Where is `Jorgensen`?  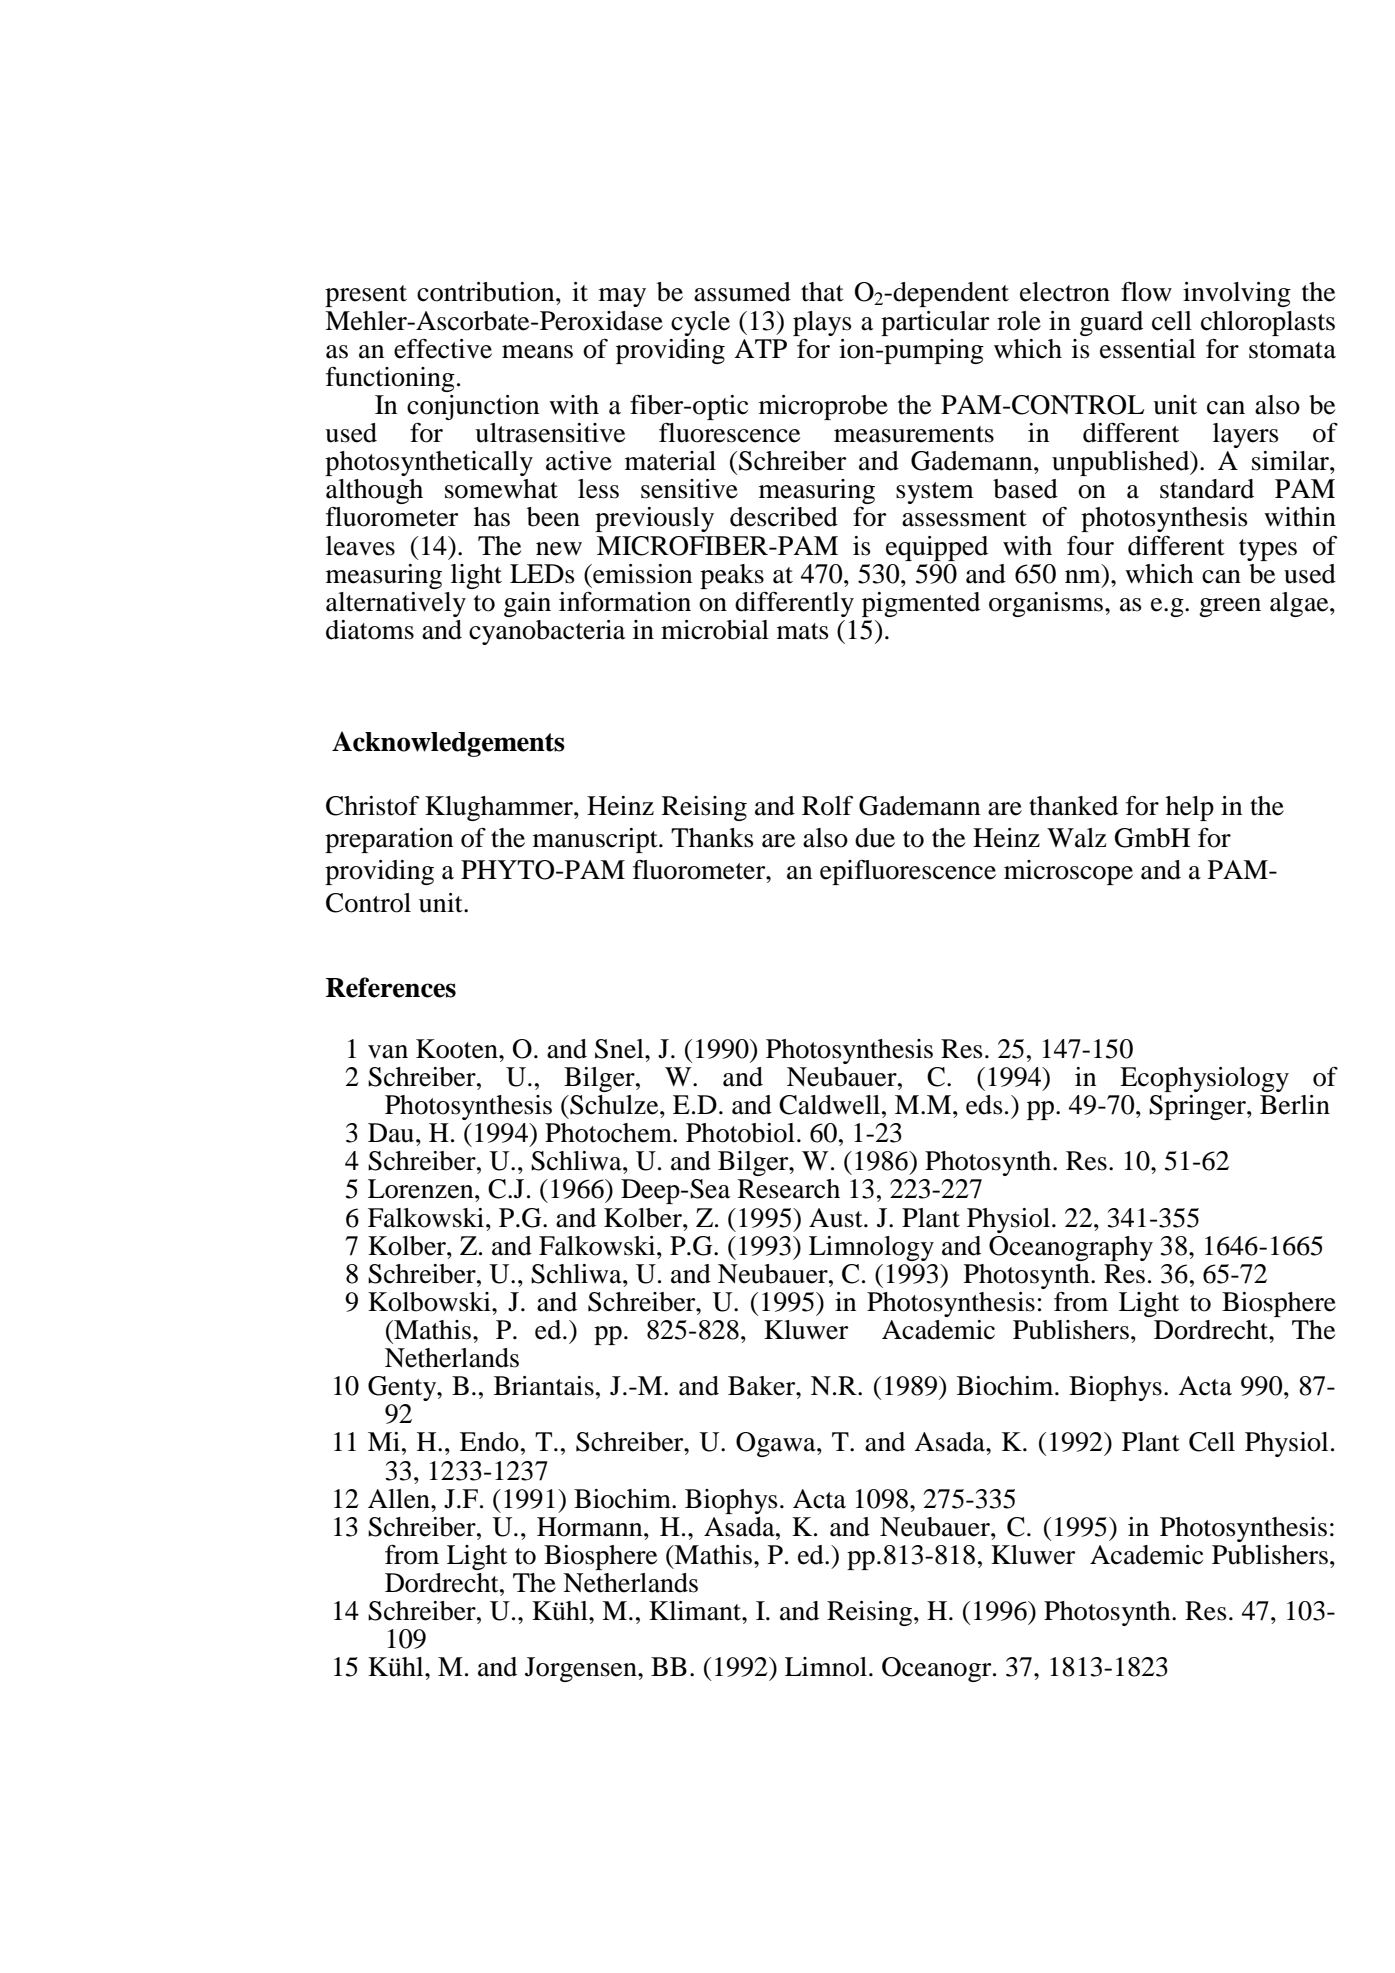 Jorgensen is located at coordinates (582, 1669).
